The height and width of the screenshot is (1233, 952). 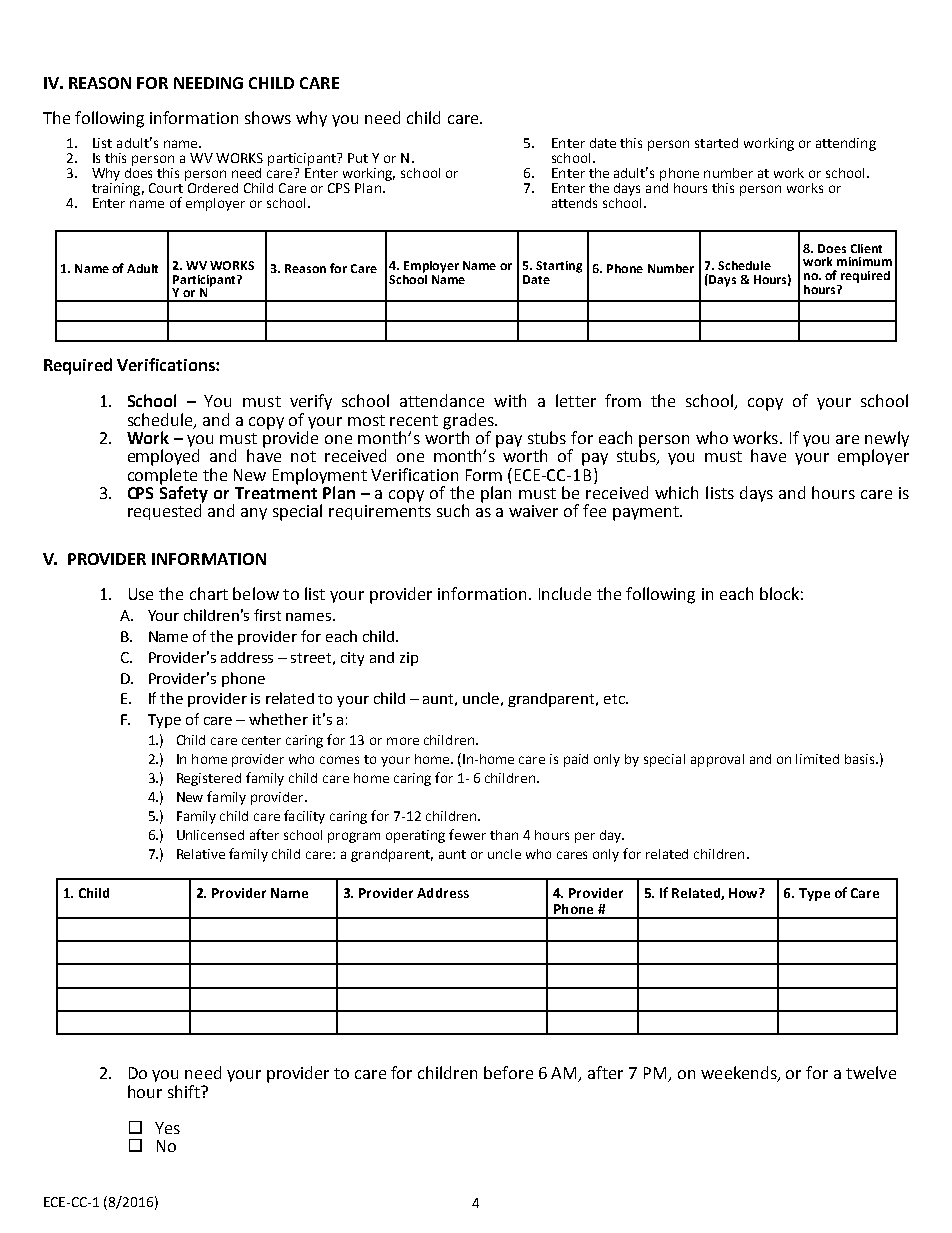 What do you see at coordinates (576, 760) in the screenshot?
I see `paid` at bounding box center [576, 760].
